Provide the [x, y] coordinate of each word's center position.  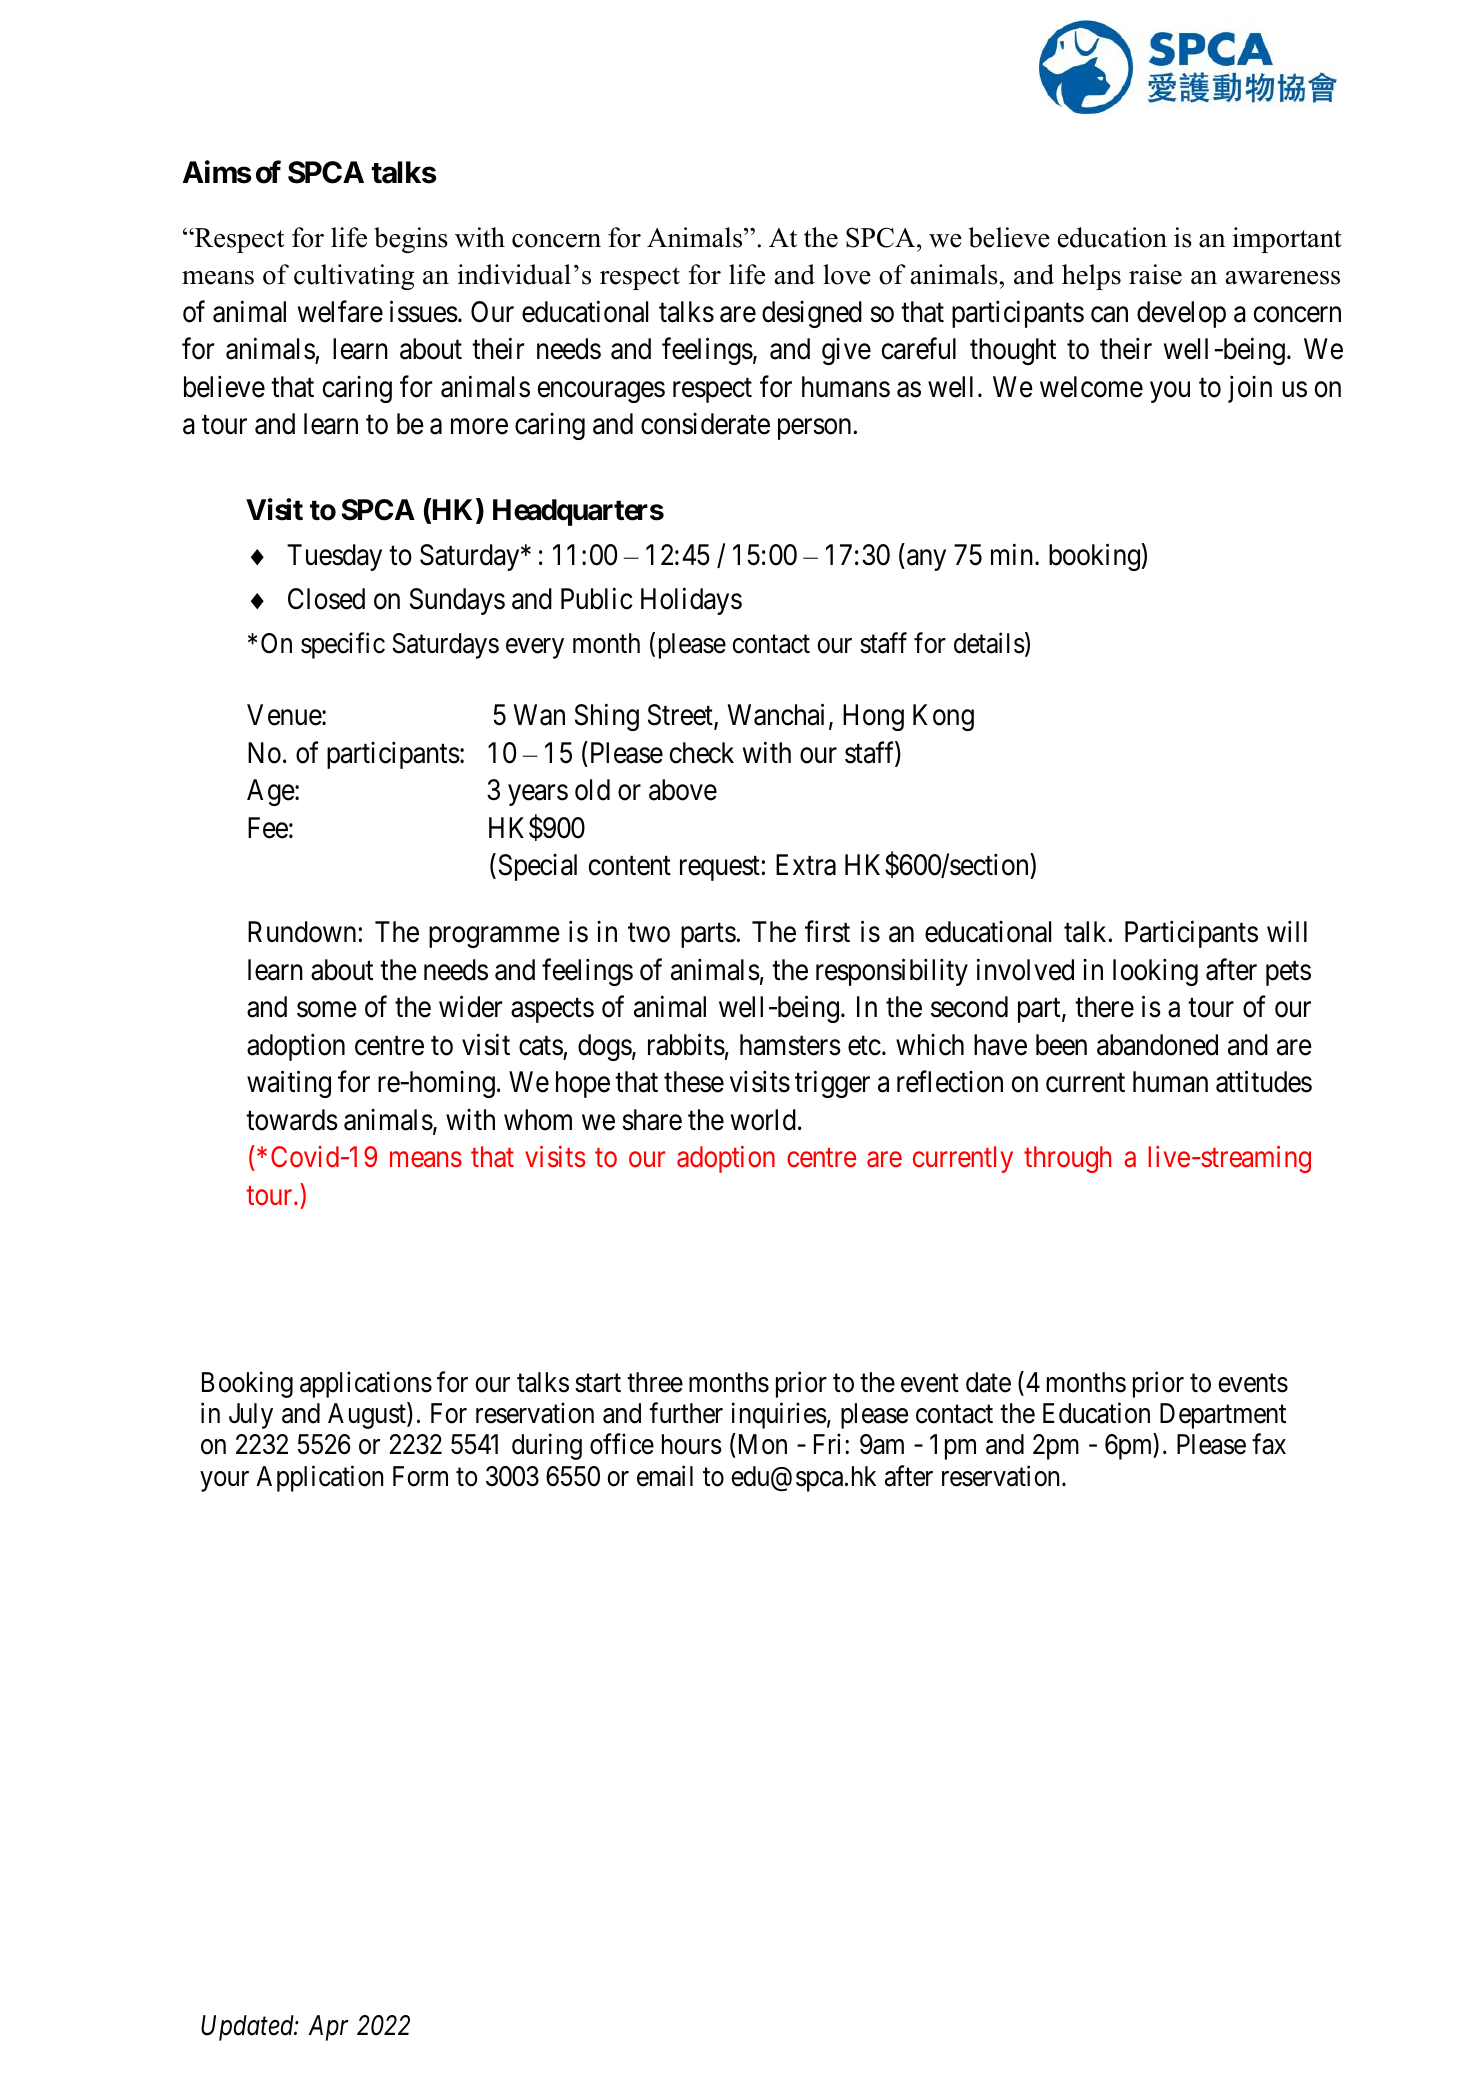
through [1067, 1159]
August [368, 1416]
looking [1155, 972]
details [989, 643]
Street [681, 716]
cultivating [354, 277]
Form [420, 1476]
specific [343, 646]
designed [812, 314]
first [827, 932]
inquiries [779, 1416]
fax [1269, 1444]
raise [1155, 274]
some [327, 1010]
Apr [328, 2028]
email [665, 1476]
